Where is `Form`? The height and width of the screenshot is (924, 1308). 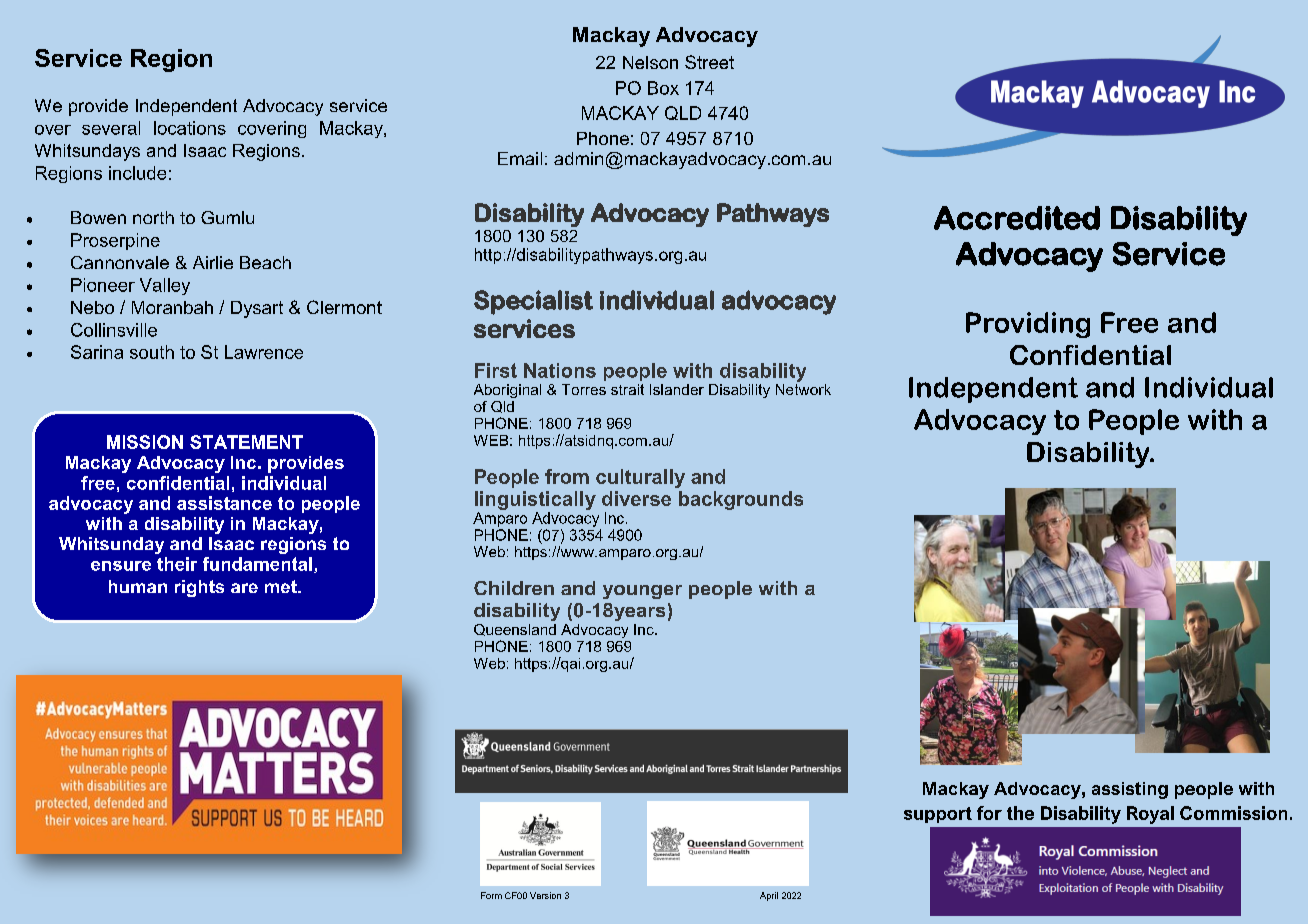 Form is located at coordinates (491, 895).
